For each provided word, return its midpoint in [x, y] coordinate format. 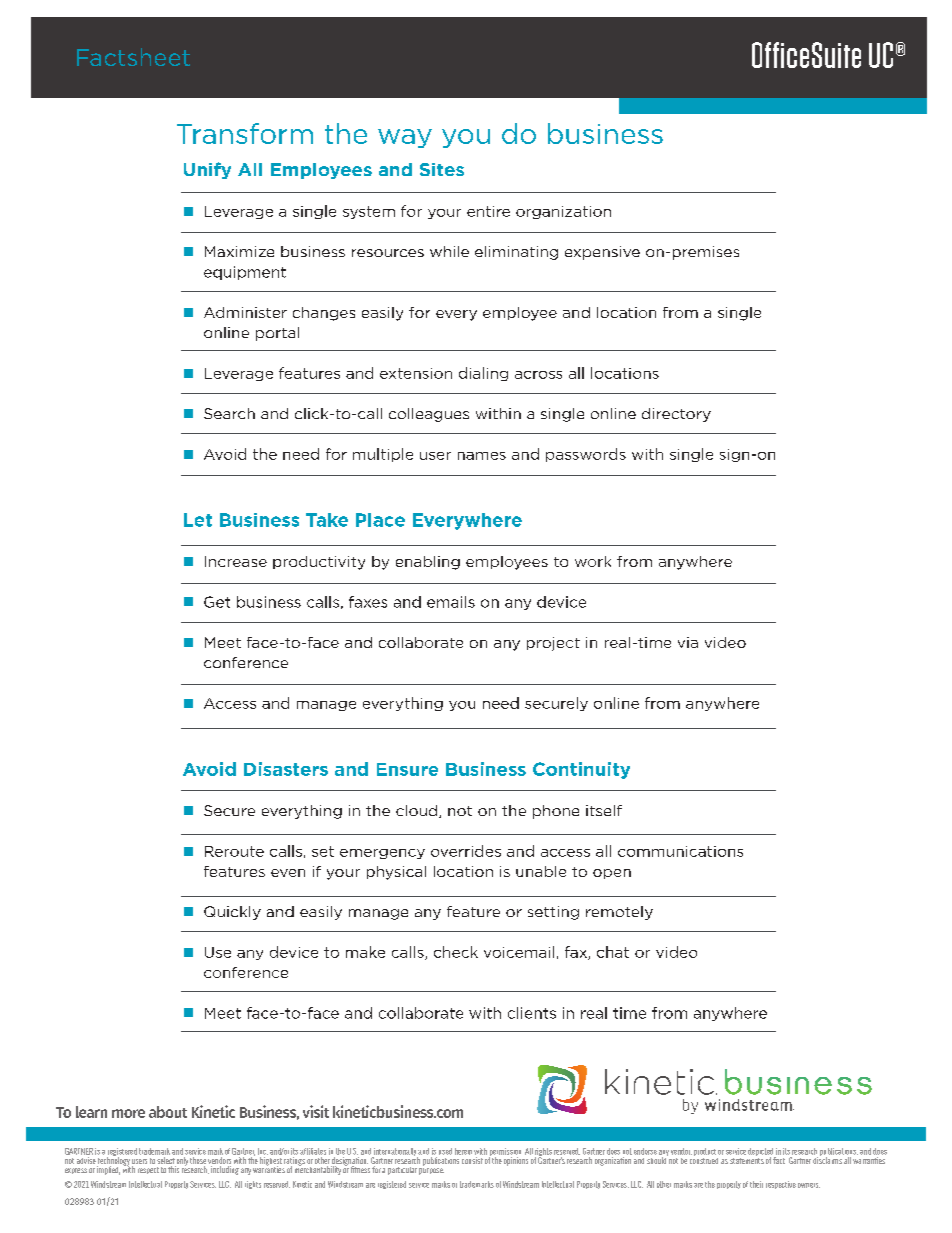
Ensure [407, 769]
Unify [207, 170]
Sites [442, 169]
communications [680, 851]
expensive [602, 253]
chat [613, 952]
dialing [483, 374]
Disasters [286, 769]
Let [198, 520]
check [456, 952]
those [198, 1160]
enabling [428, 563]
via [688, 642]
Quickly [232, 913]
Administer [245, 312]
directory [676, 415]
